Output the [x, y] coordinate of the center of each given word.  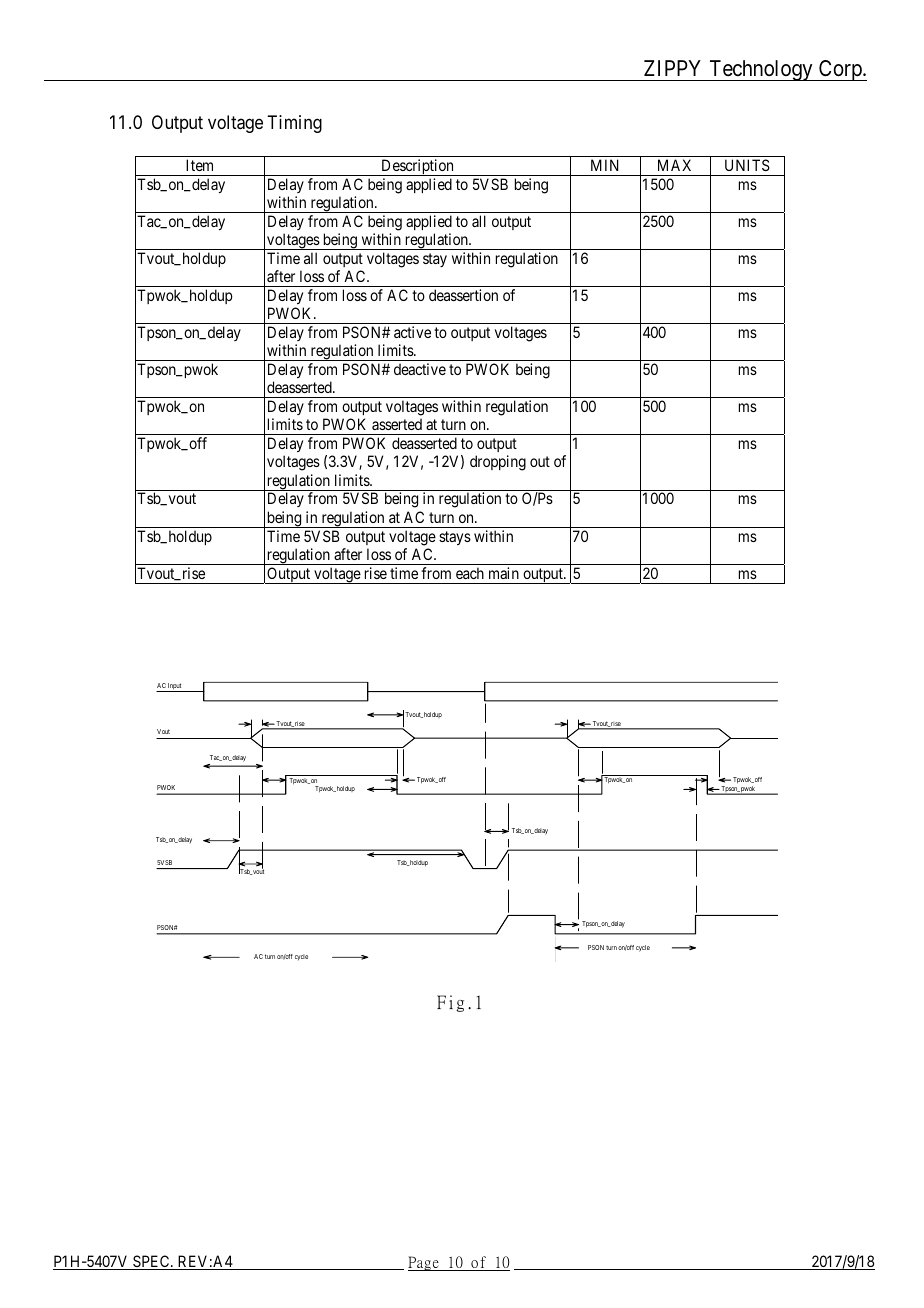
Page [424, 1263]
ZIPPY [672, 68]
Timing [294, 124]
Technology [761, 70]
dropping [498, 463]
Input [175, 687]
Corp [840, 70]
